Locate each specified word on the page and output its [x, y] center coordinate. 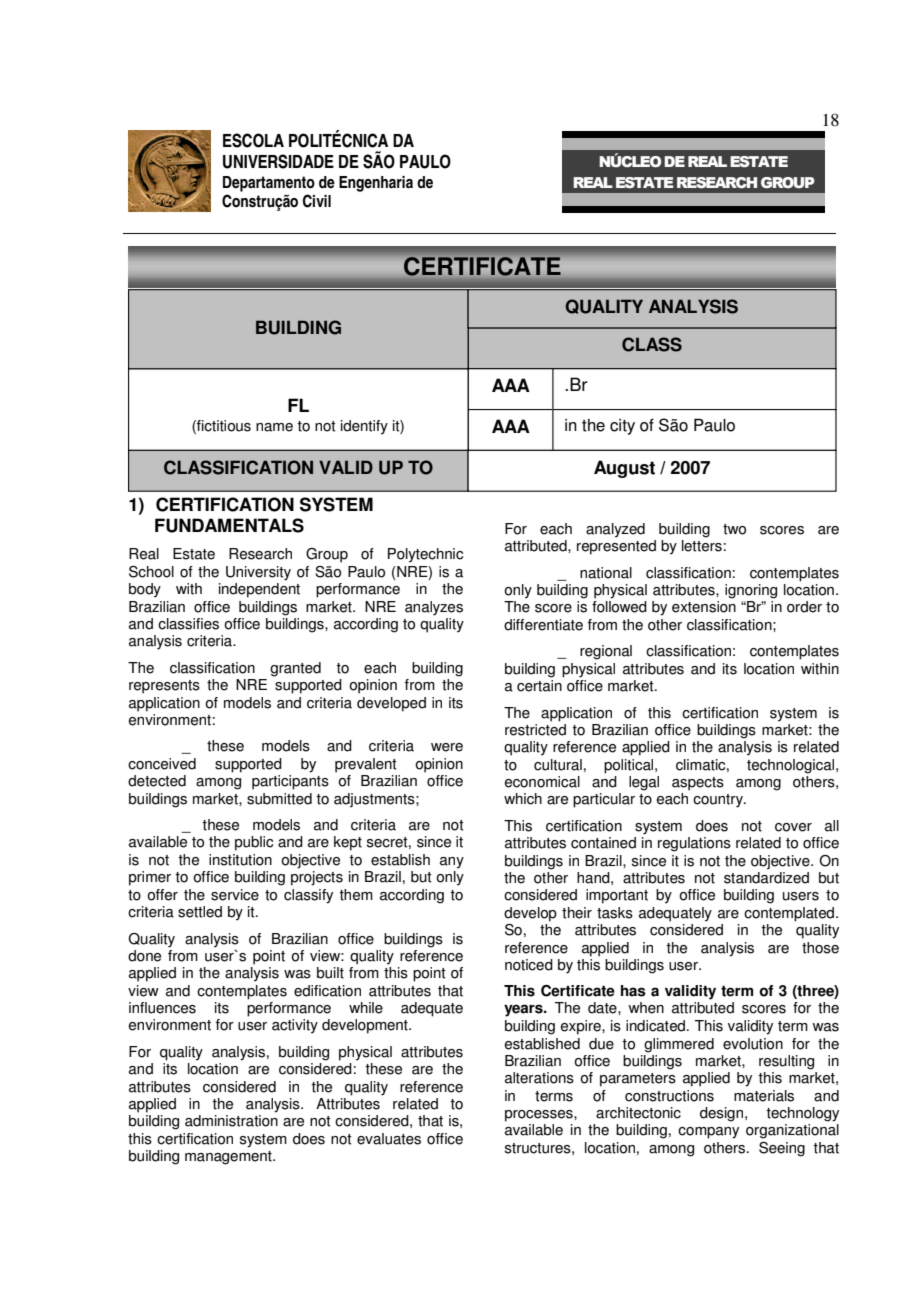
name [274, 427]
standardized [766, 876]
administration [231, 1121]
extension [704, 607]
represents [164, 687]
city [622, 427]
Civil [317, 201]
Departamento [269, 184]
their [577, 913]
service [235, 895]
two [734, 529]
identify [364, 427]
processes [540, 1116]
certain [539, 686]
